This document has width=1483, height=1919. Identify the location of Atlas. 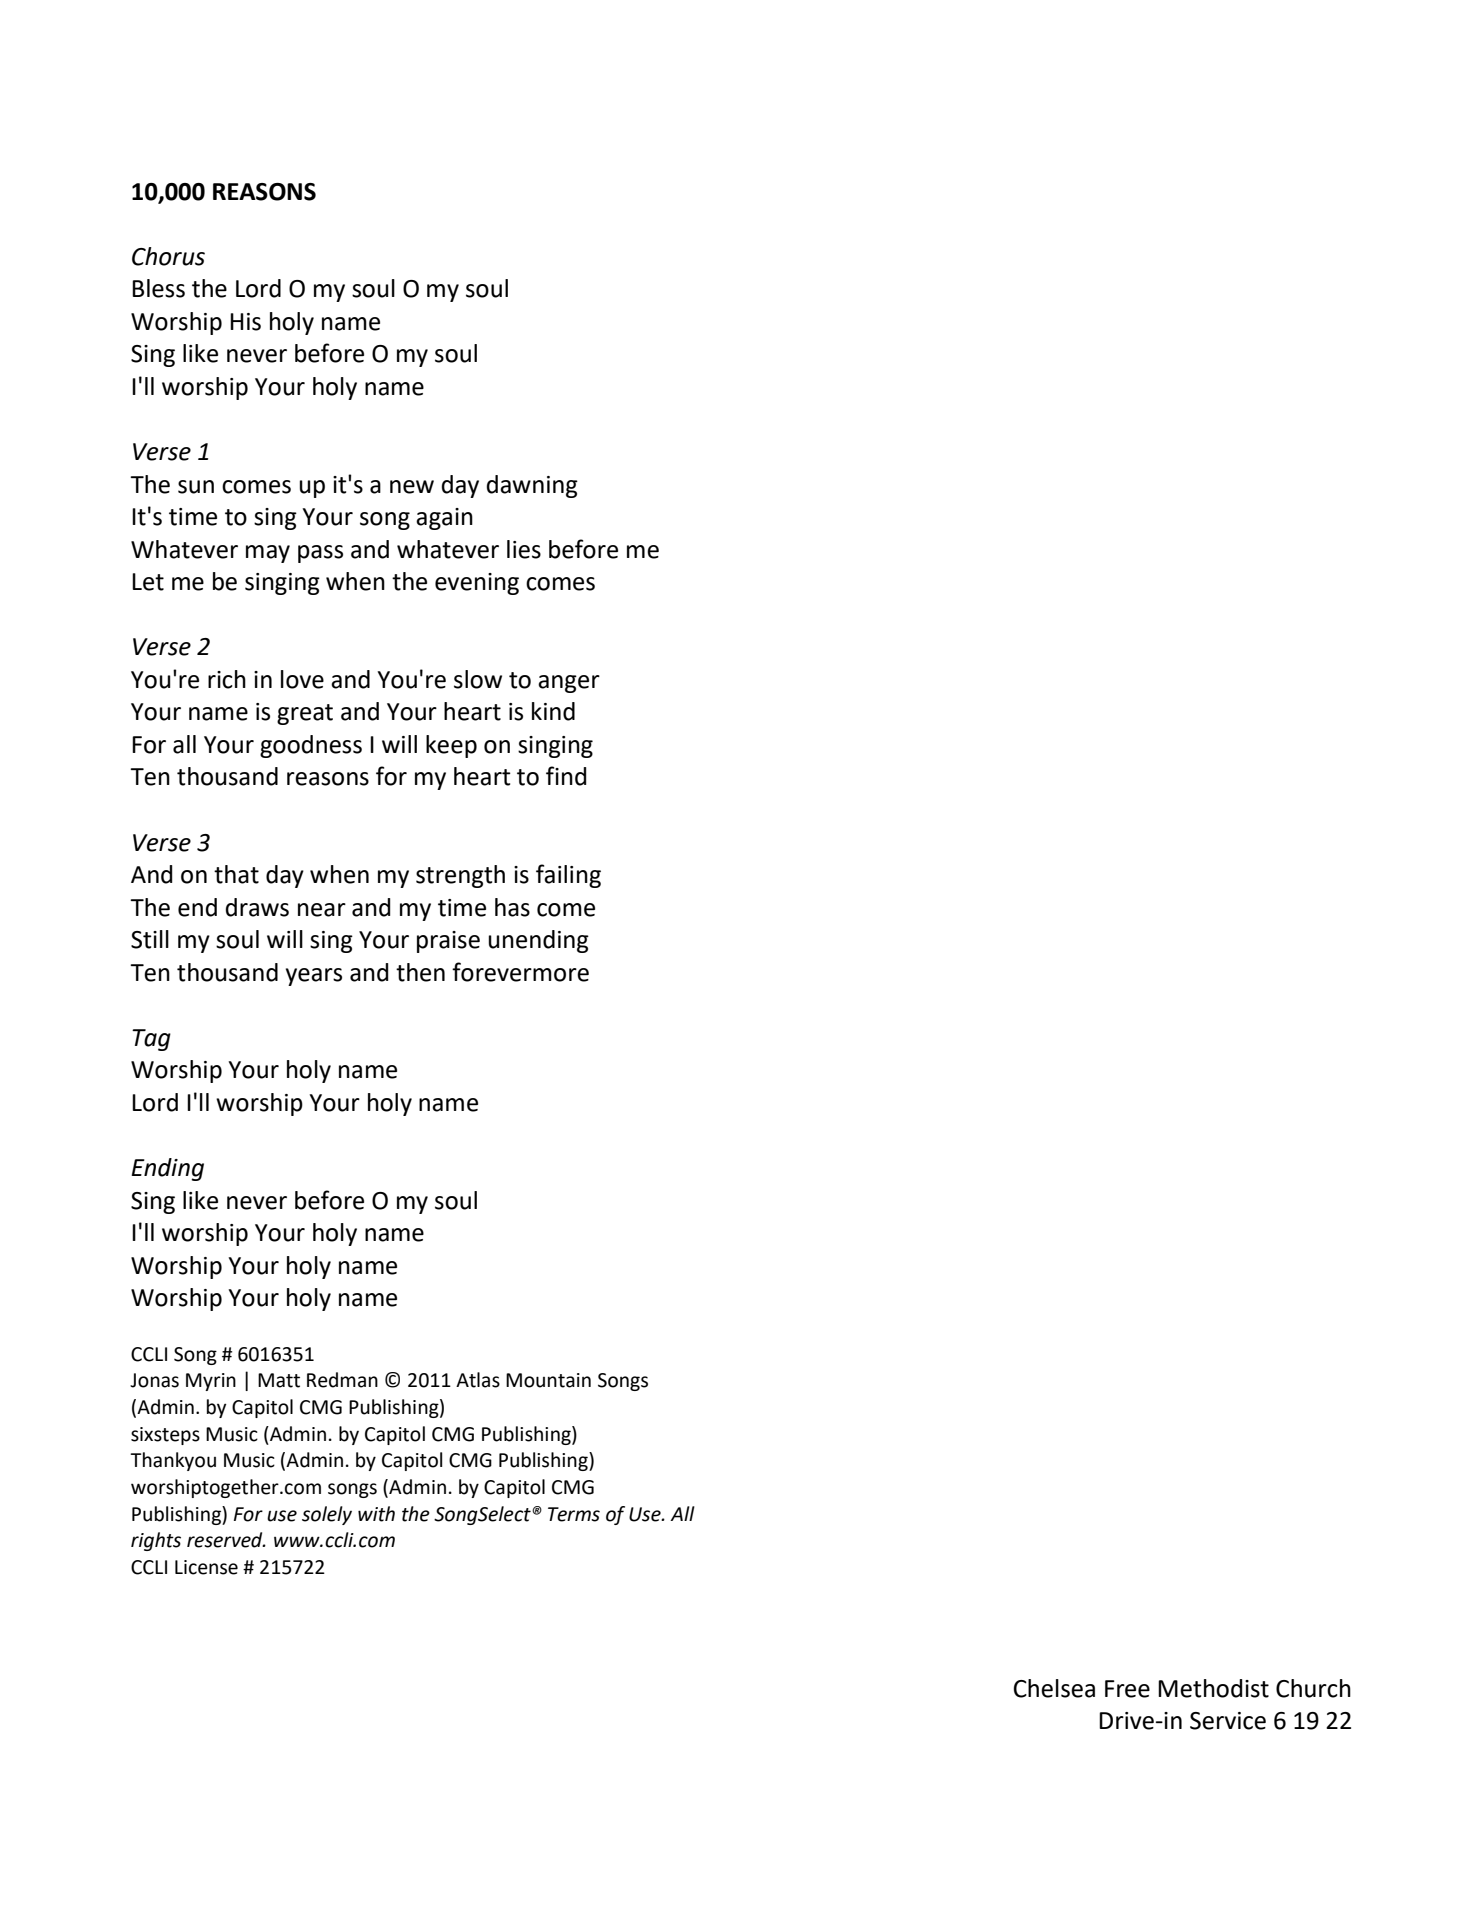
(478, 1380).
